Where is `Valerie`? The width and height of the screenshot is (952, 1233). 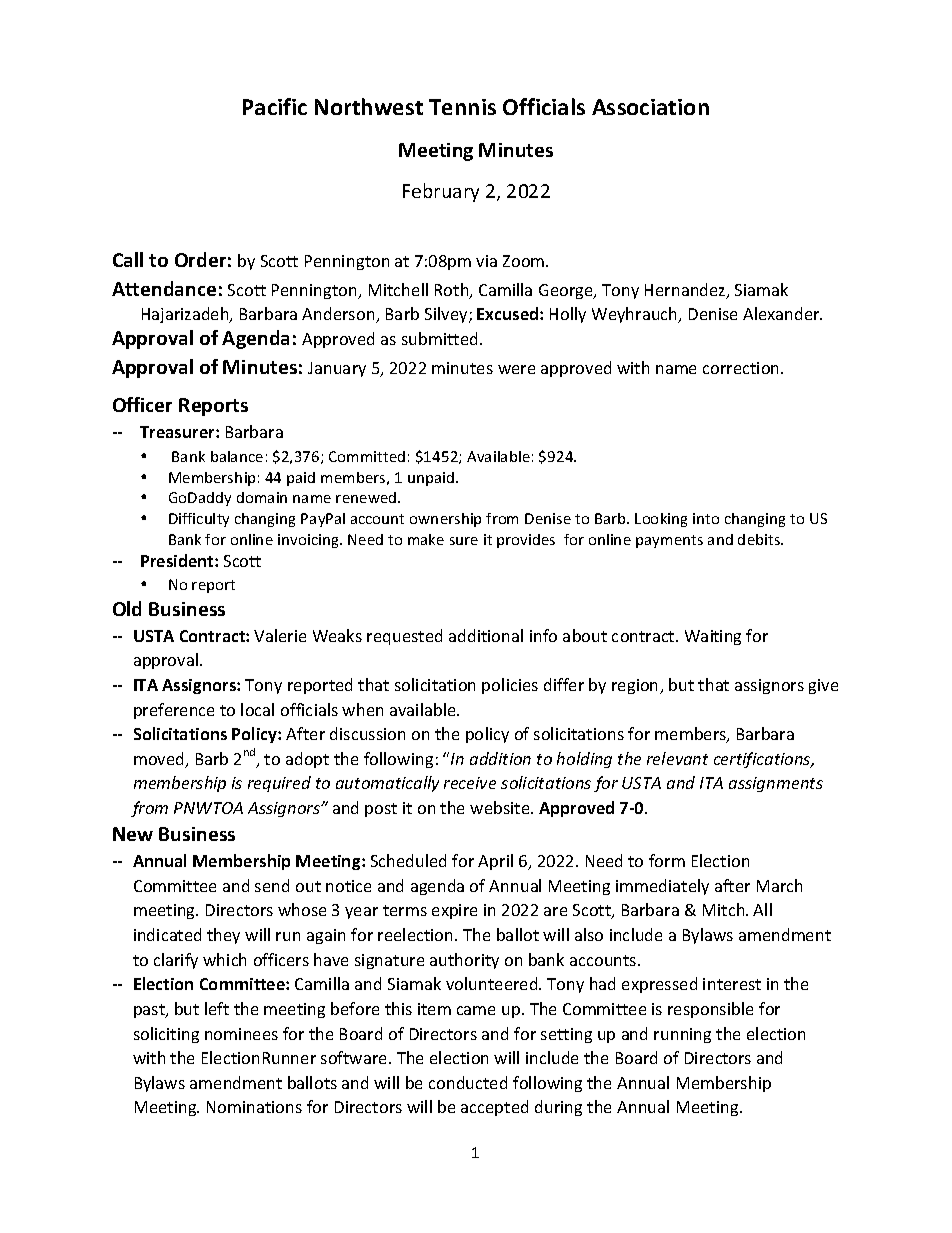
Valerie is located at coordinates (280, 635).
